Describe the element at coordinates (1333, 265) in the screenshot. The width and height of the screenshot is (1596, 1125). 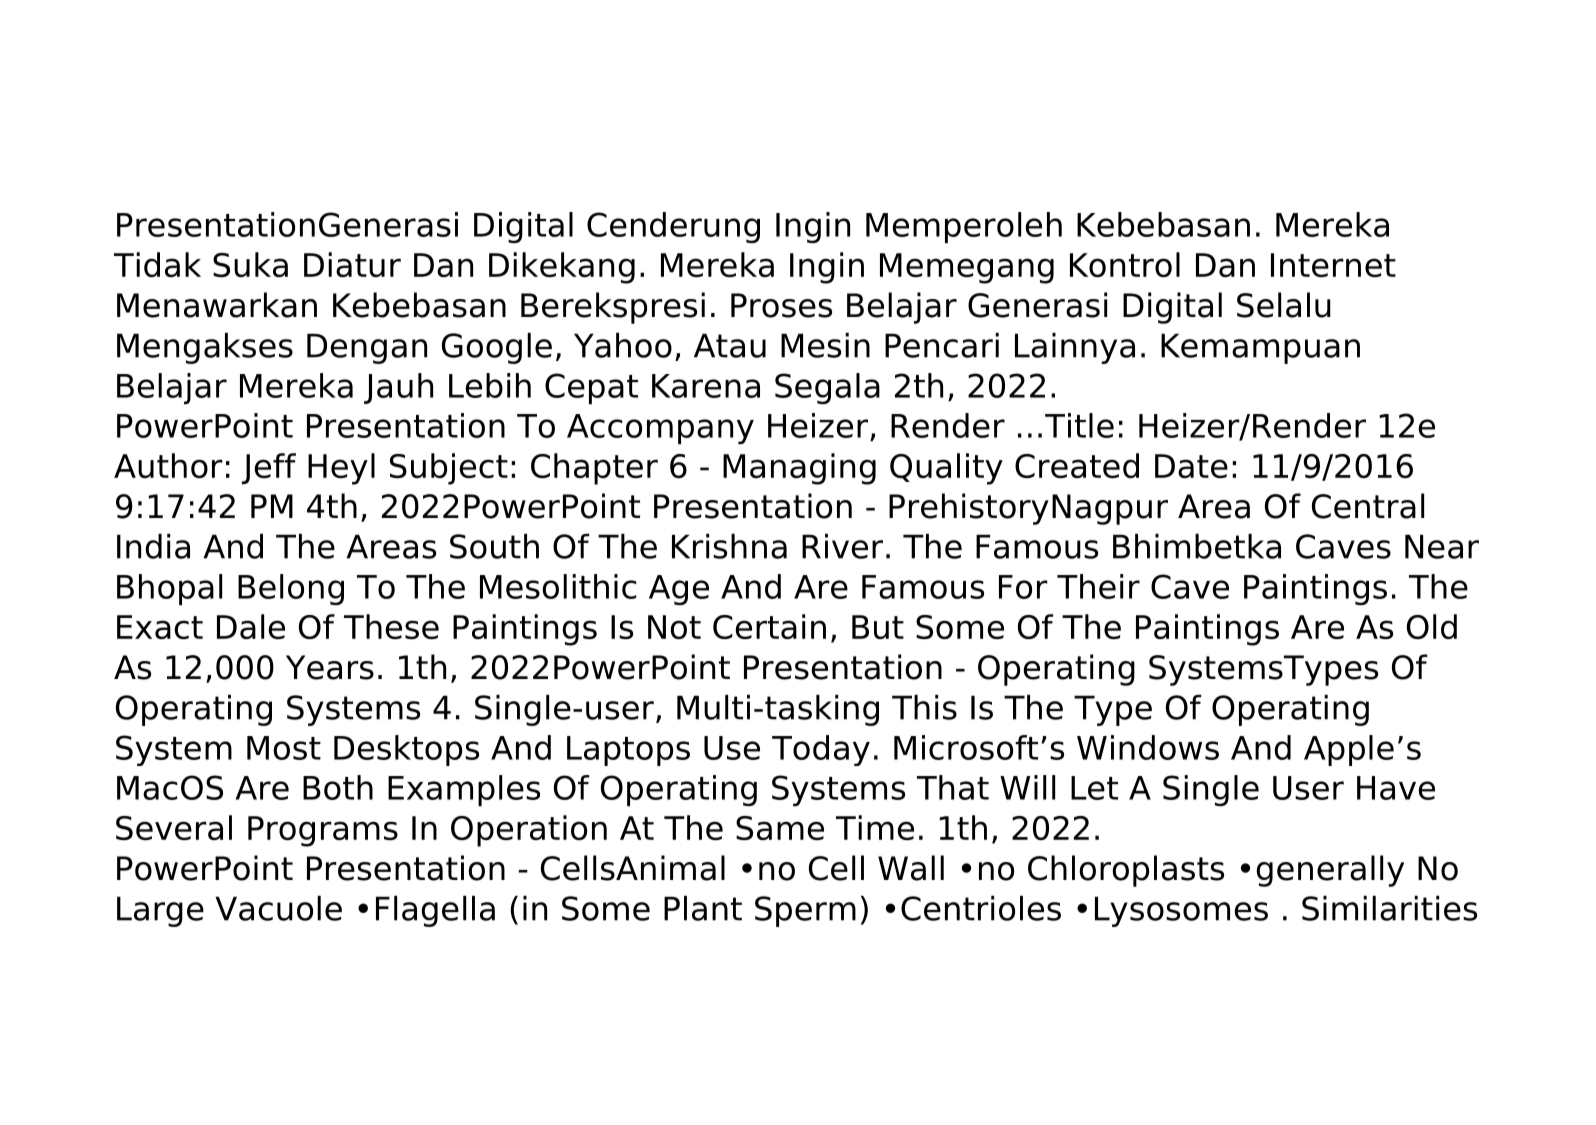
I see `Internet` at that location.
